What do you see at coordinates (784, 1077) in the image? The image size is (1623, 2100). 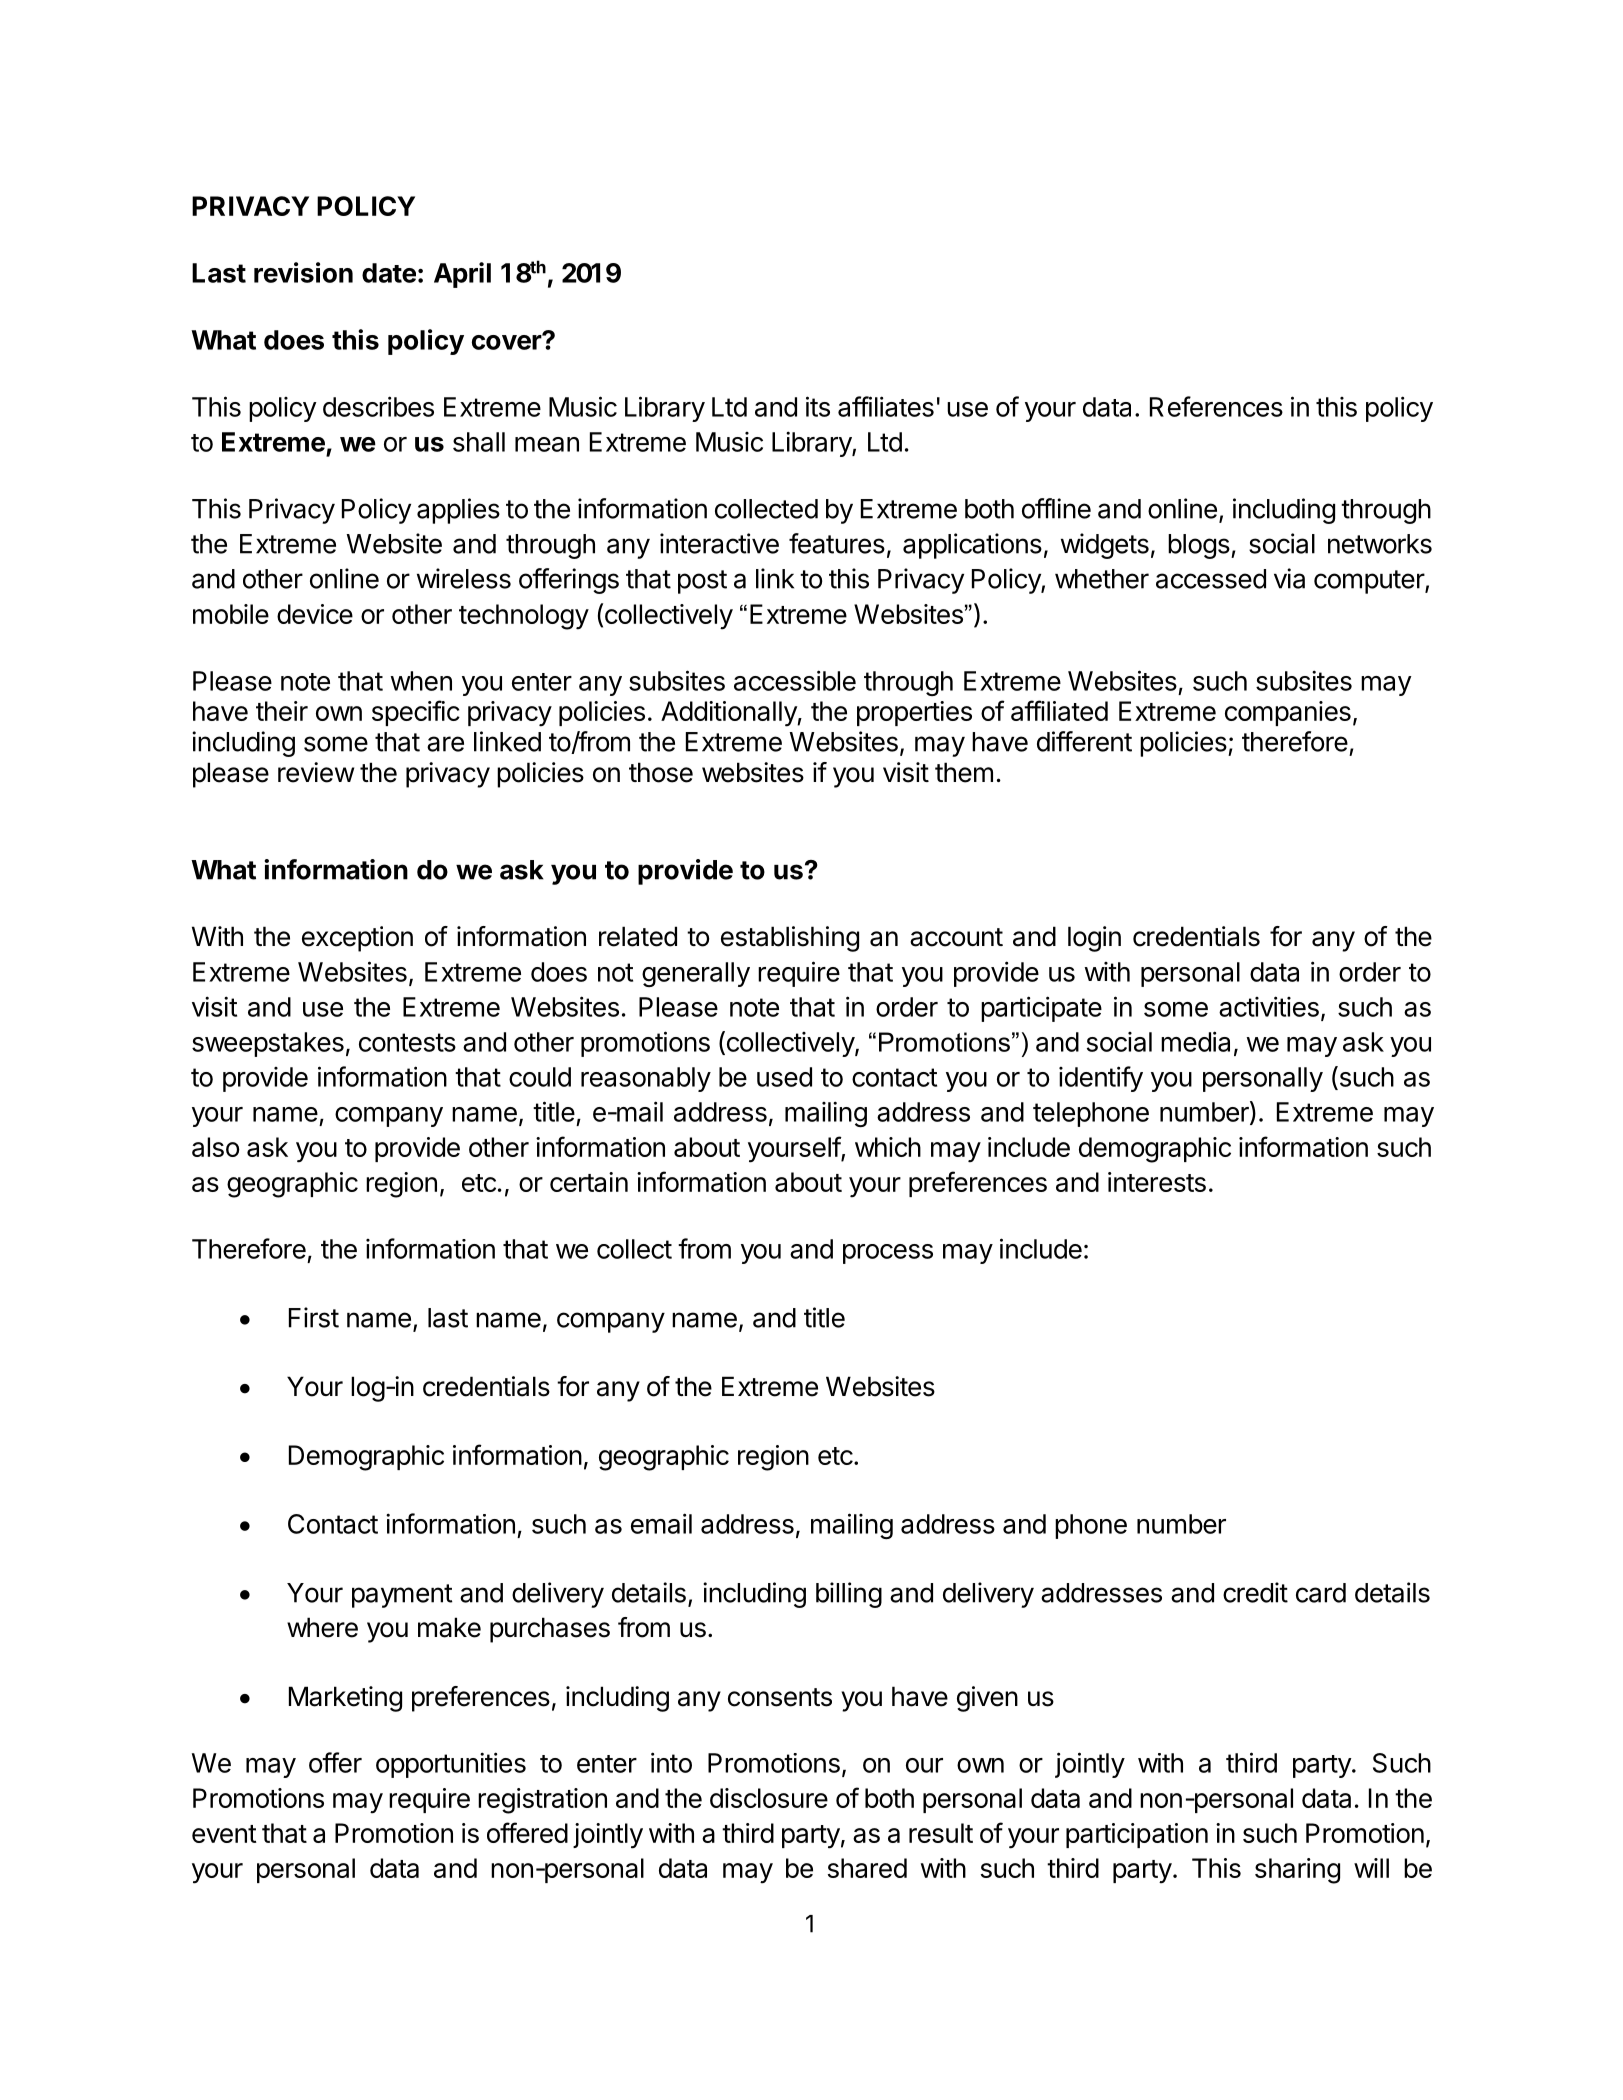 I see `used` at bounding box center [784, 1077].
